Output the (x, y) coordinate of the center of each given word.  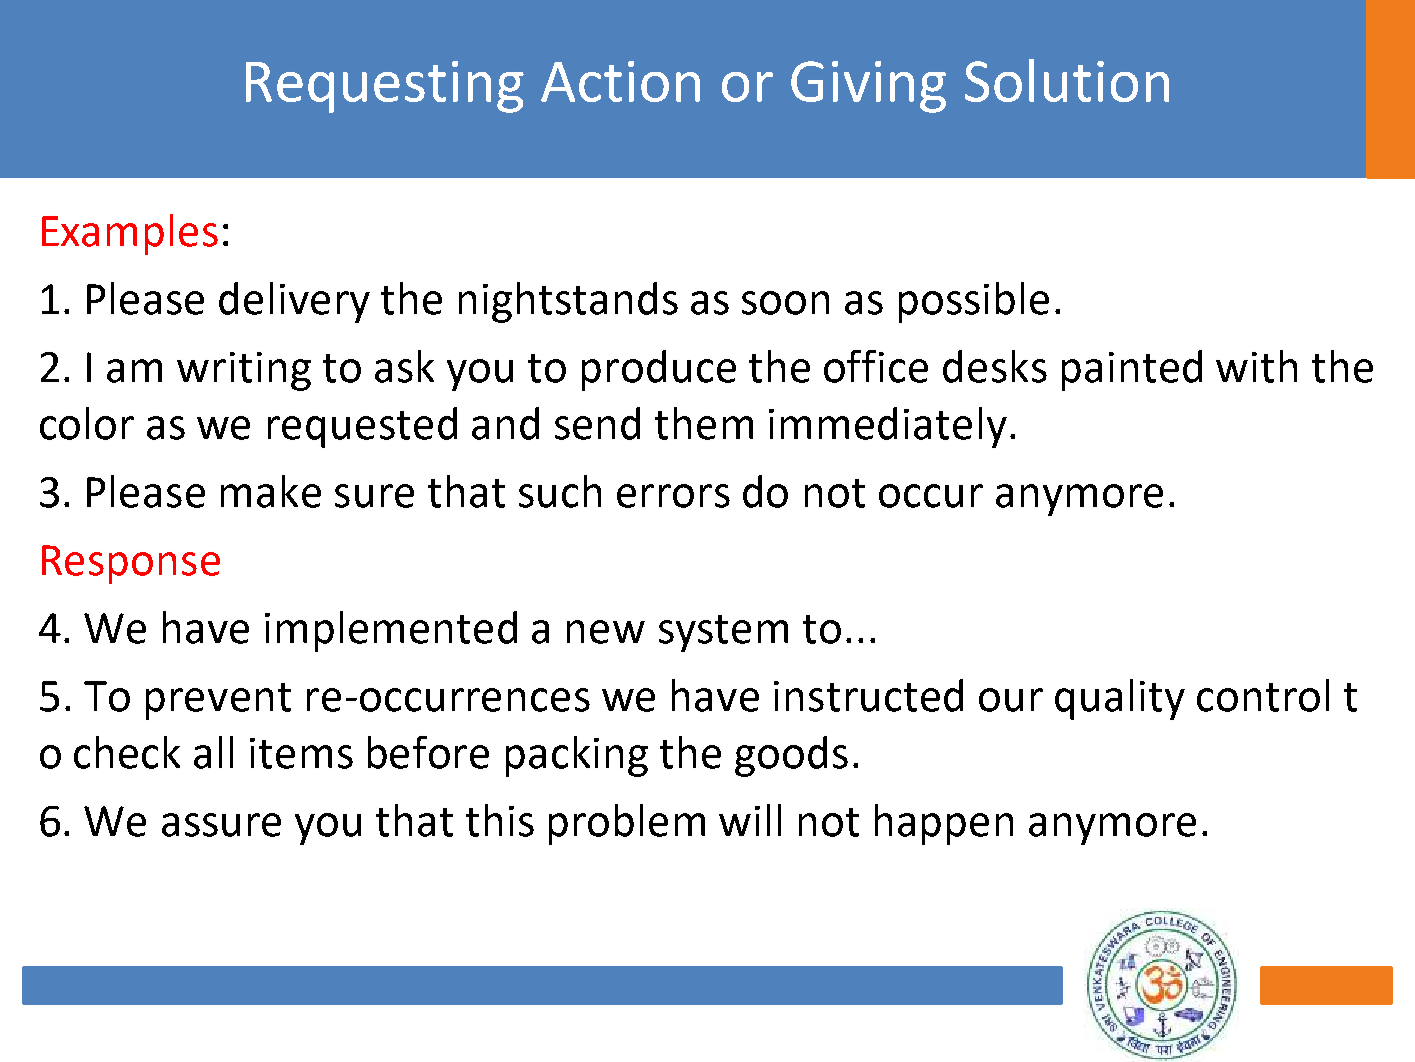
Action (620, 81)
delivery (294, 302)
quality (1120, 699)
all (213, 752)
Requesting (385, 87)
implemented (391, 631)
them (704, 423)
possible (974, 302)
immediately (888, 427)
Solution (1067, 80)
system (723, 633)
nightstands (568, 302)
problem (627, 824)
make (271, 491)
